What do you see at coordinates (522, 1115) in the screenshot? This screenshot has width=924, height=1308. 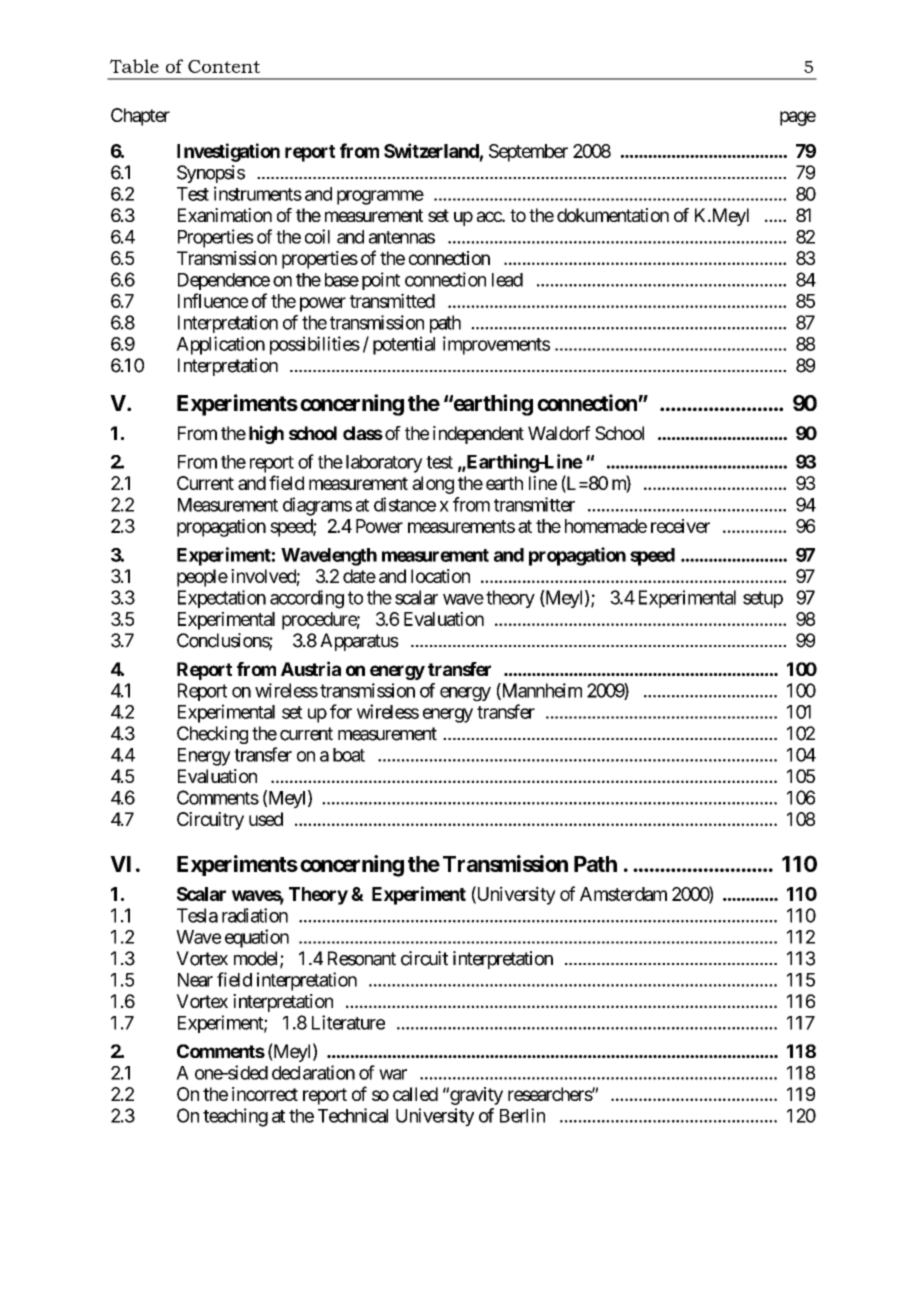 I see `Berlin` at bounding box center [522, 1115].
